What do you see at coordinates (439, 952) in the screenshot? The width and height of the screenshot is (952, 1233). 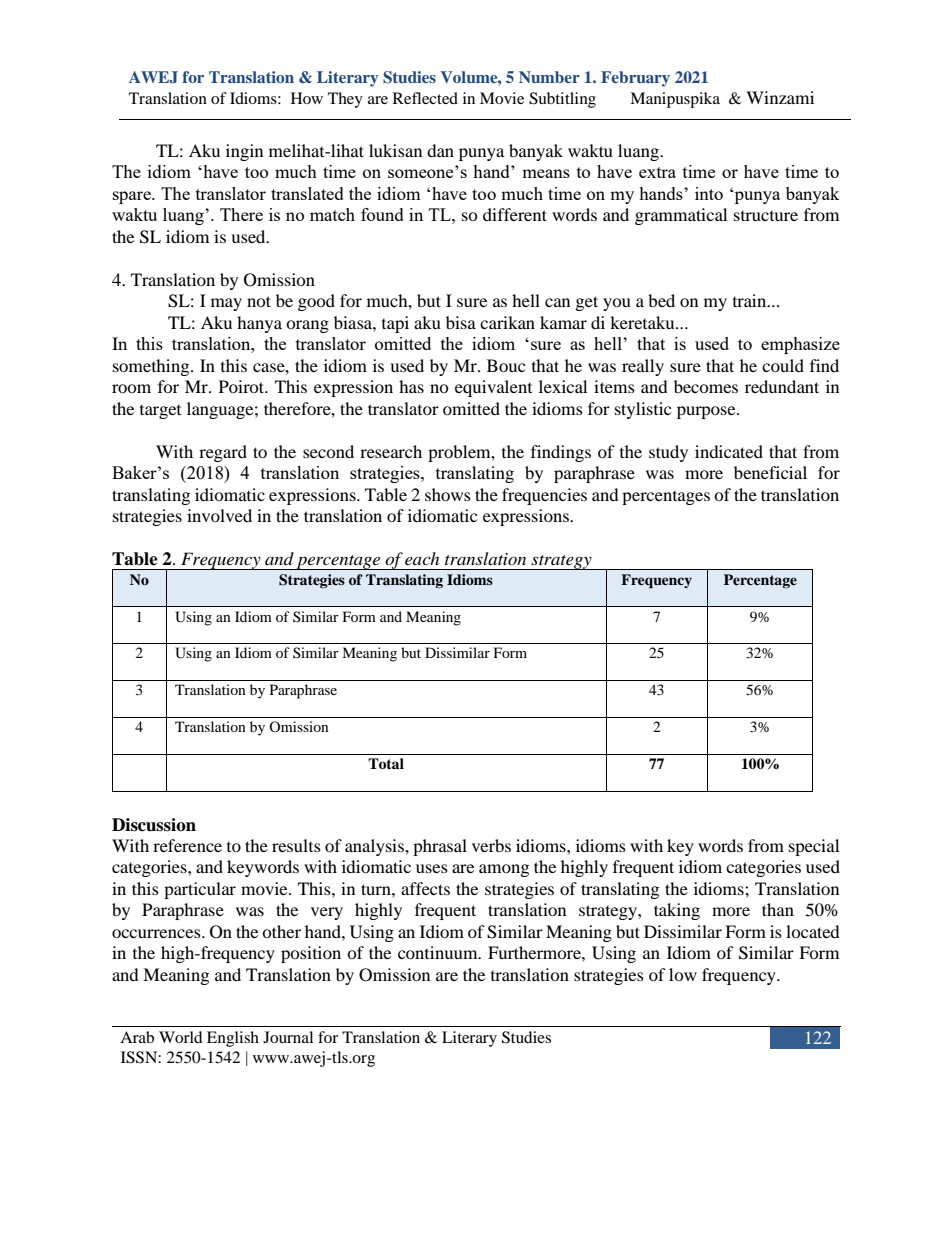 I see `continuum` at bounding box center [439, 952].
